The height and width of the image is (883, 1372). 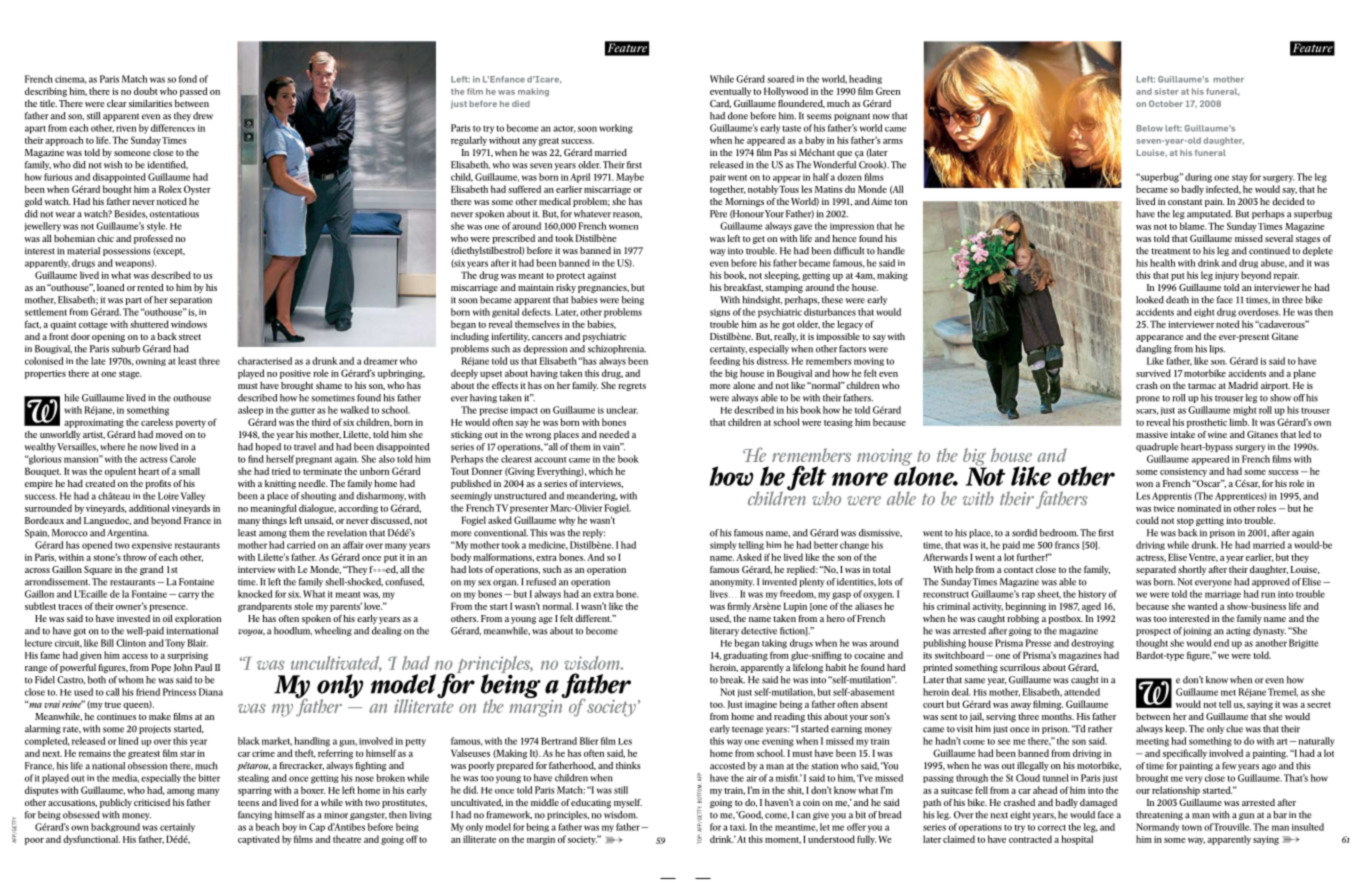 I want to click on shortly, so click(x=1192, y=570).
